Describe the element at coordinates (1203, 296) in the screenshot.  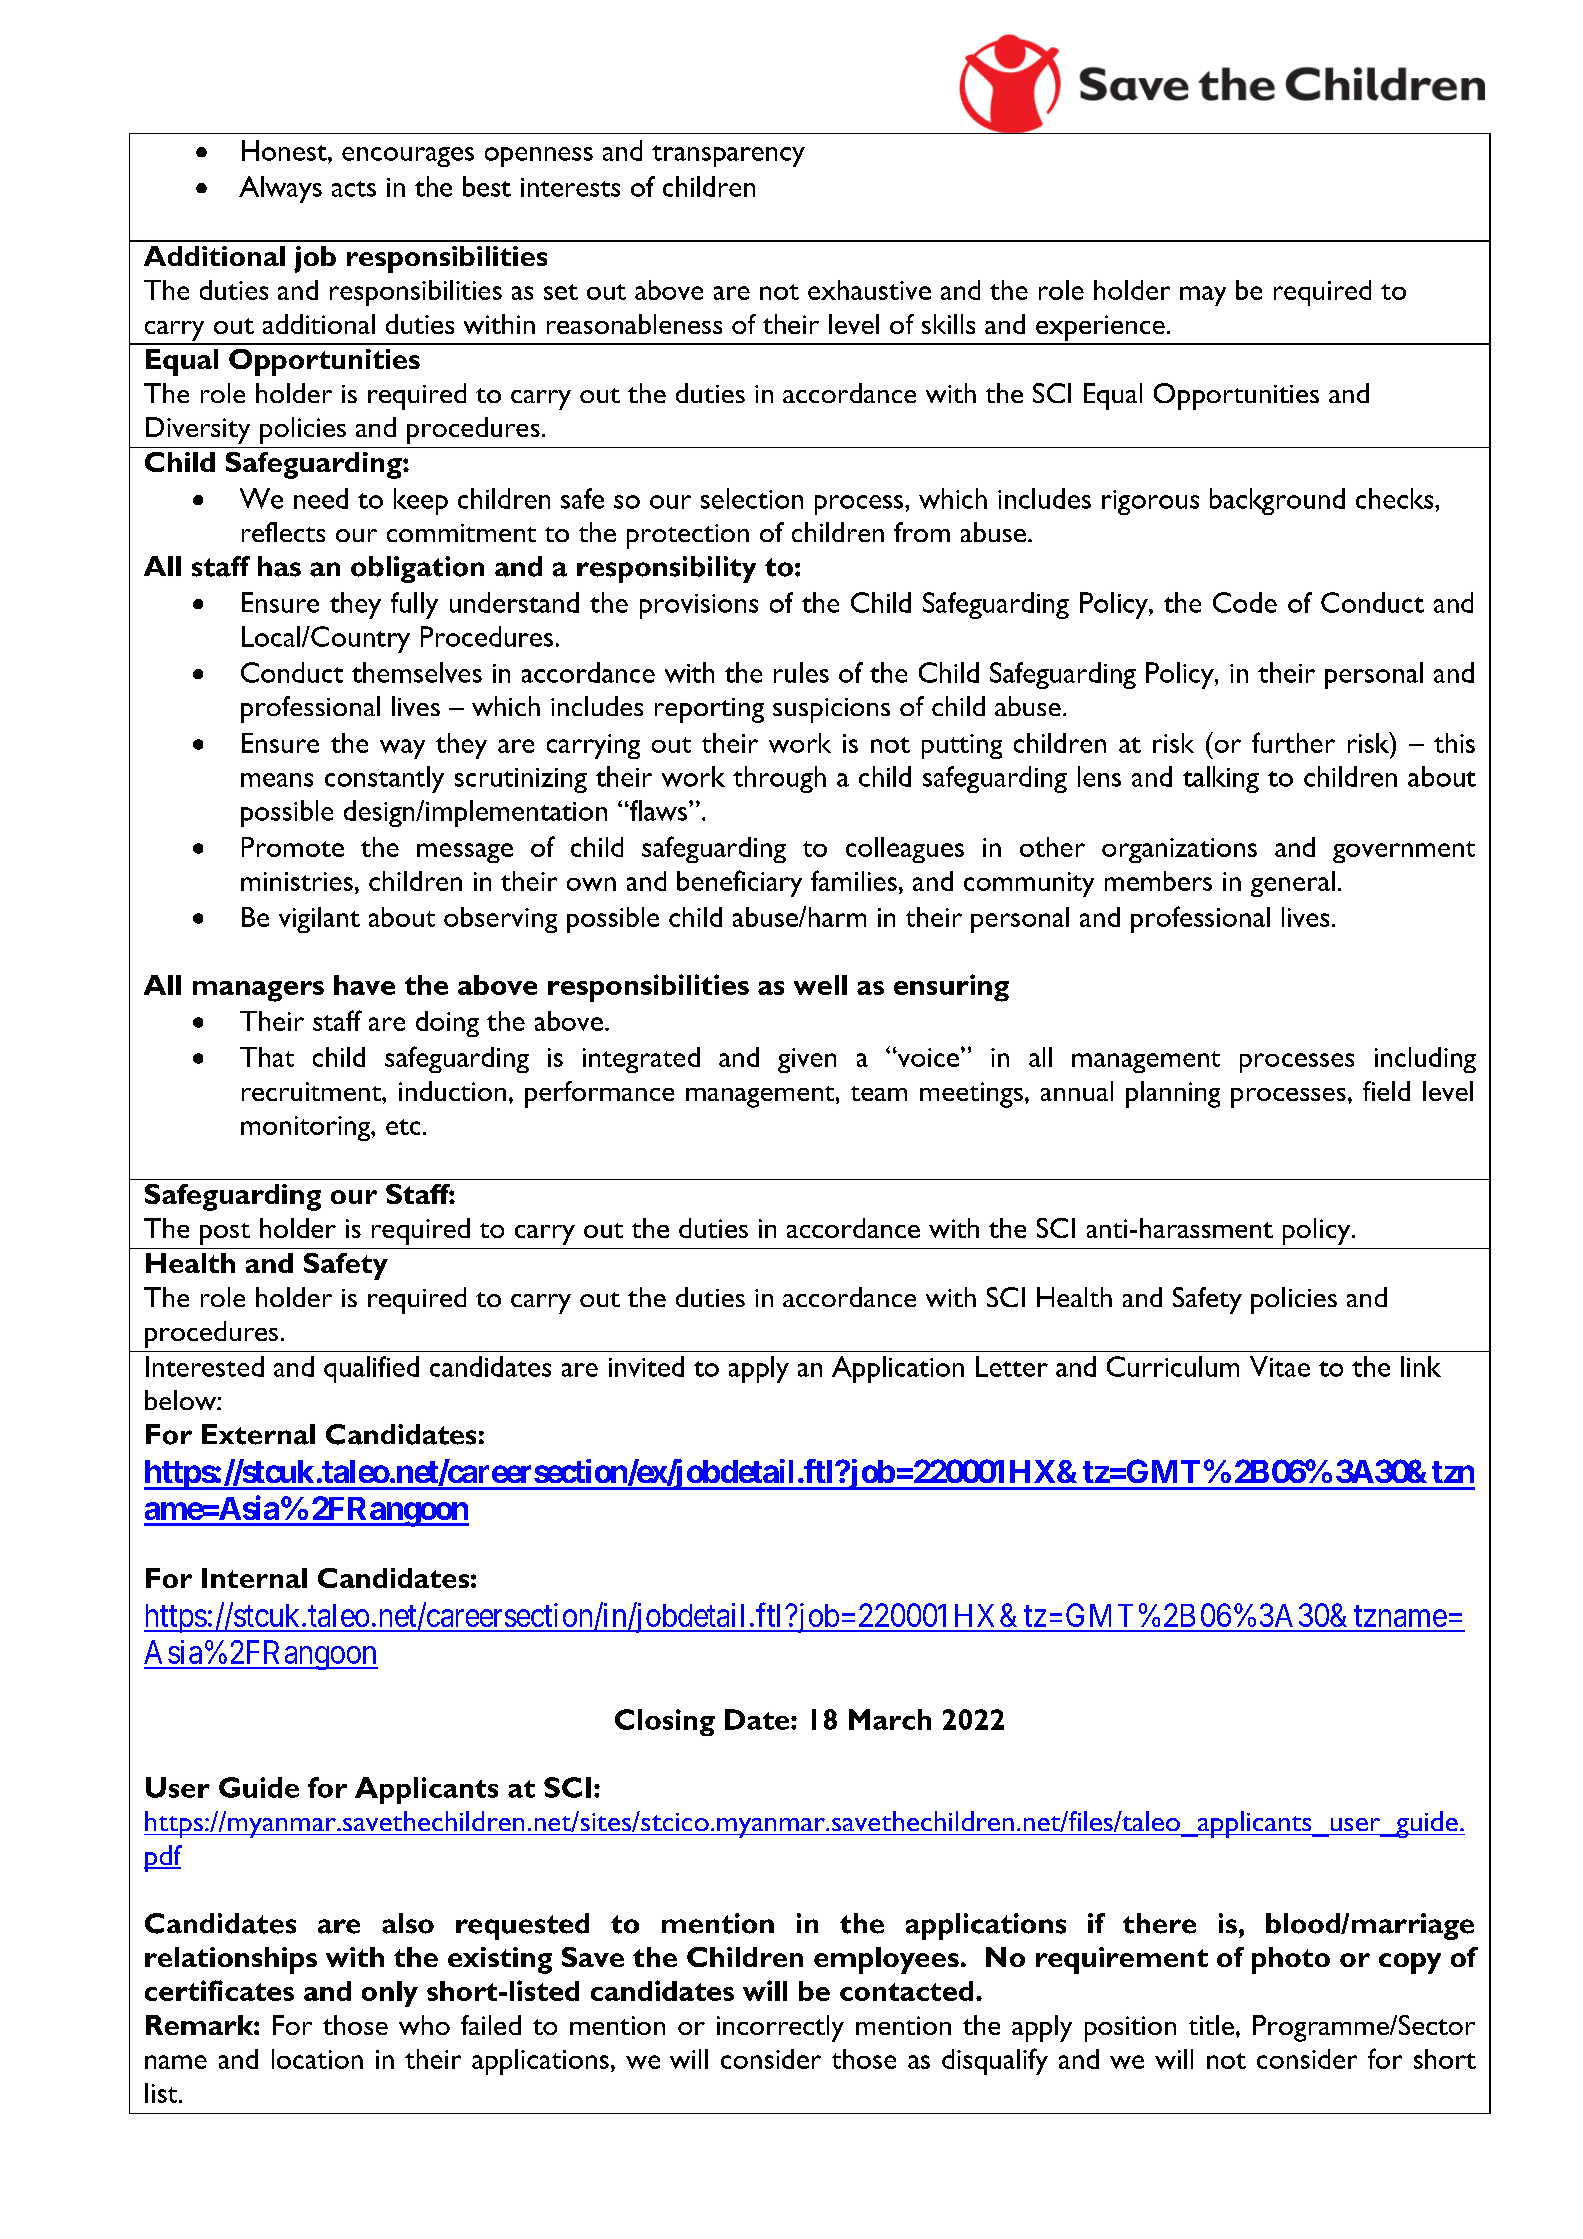
I see `may` at that location.
